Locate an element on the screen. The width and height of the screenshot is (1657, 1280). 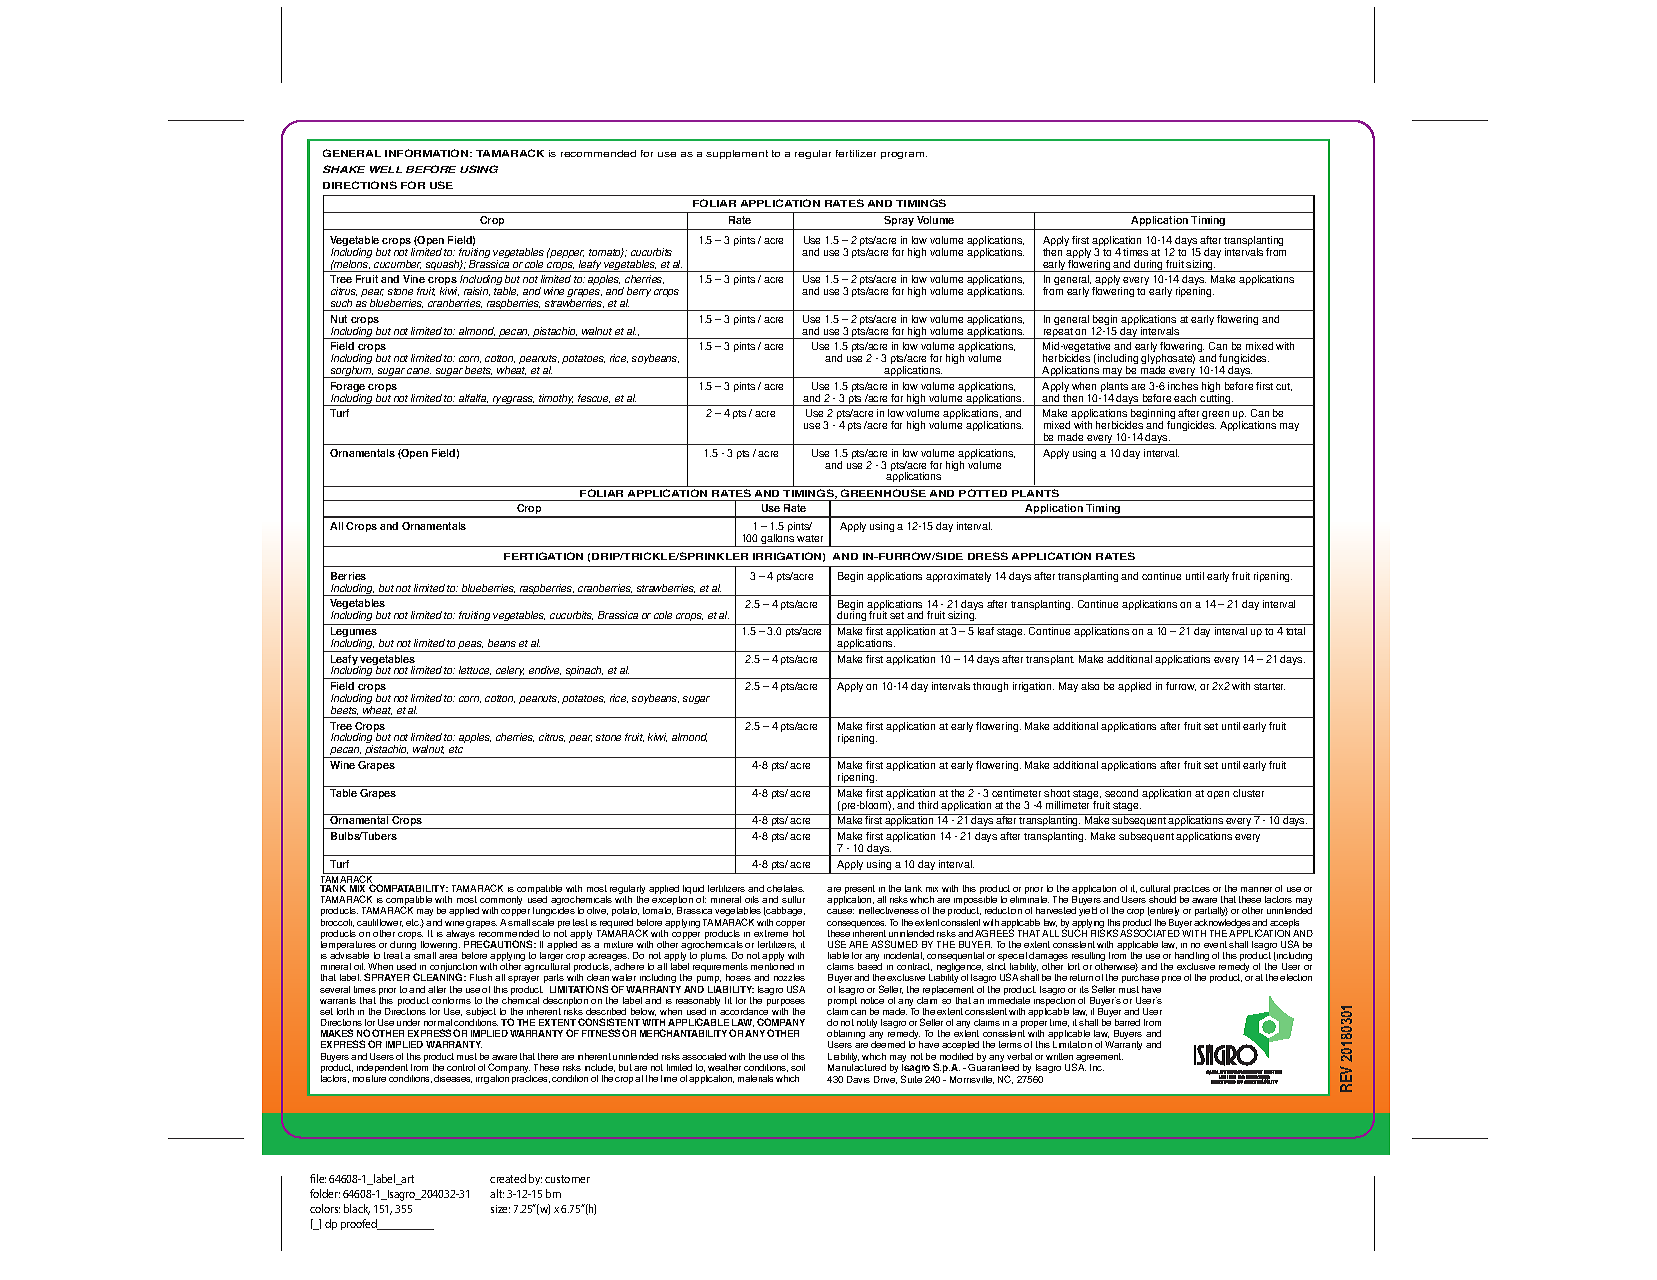
WELL is located at coordinates (386, 169).
